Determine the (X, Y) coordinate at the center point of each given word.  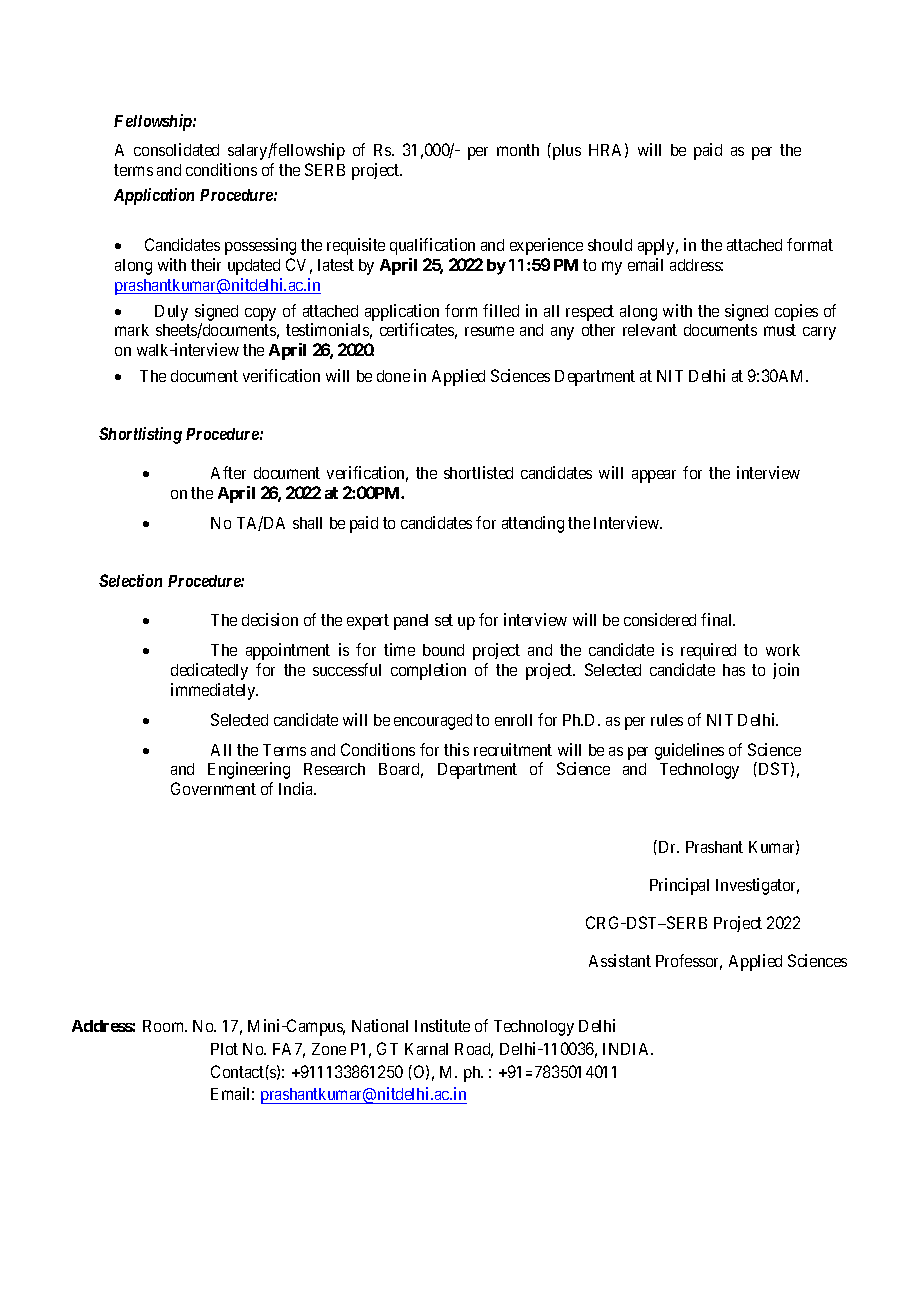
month (518, 150)
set (444, 620)
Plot (224, 1049)
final (718, 619)
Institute (442, 1025)
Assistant (620, 960)
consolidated (176, 149)
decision (270, 619)
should (610, 245)
